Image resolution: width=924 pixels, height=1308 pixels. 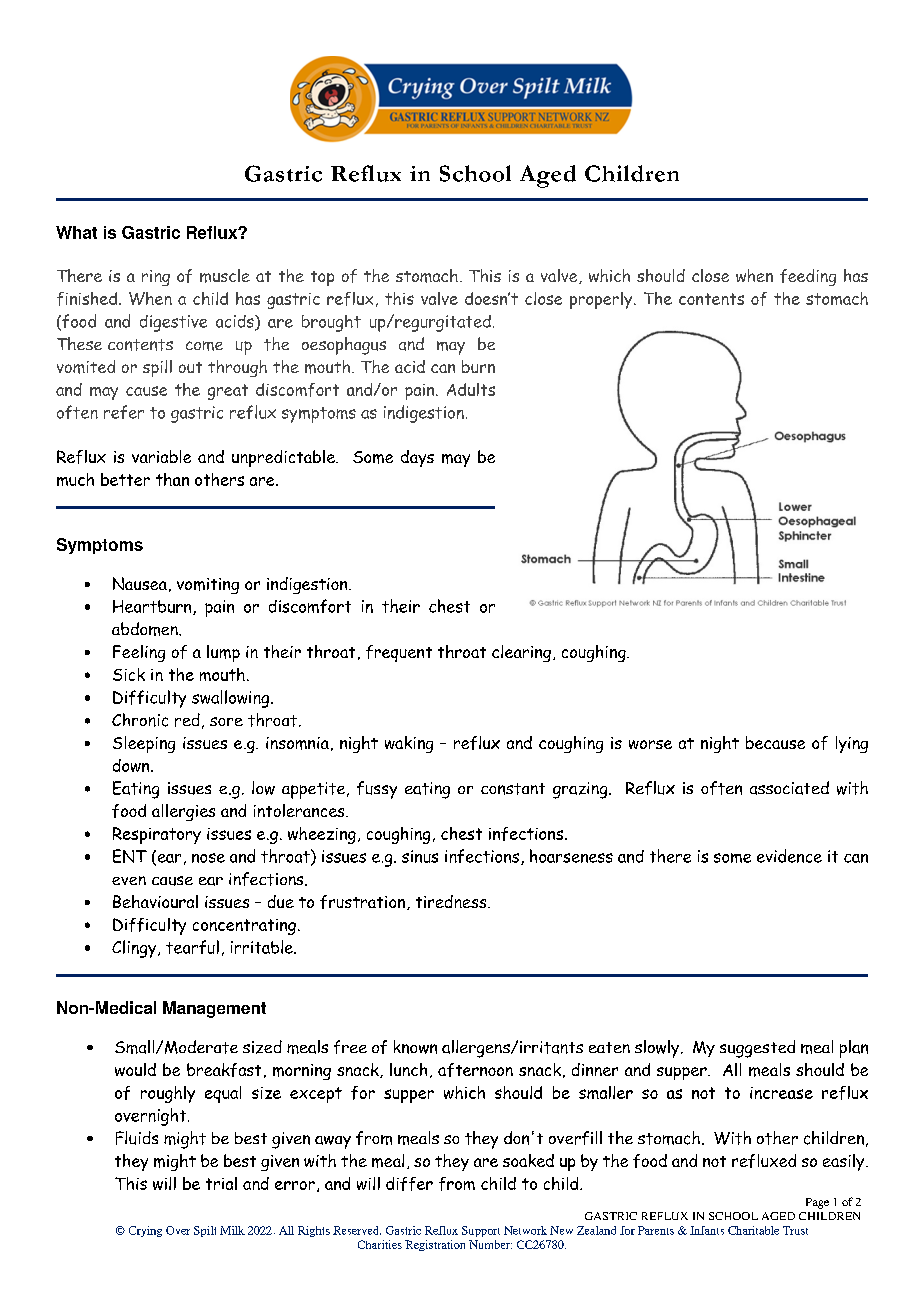 What do you see at coordinates (852, 744) in the page?
I see `lying` at bounding box center [852, 744].
